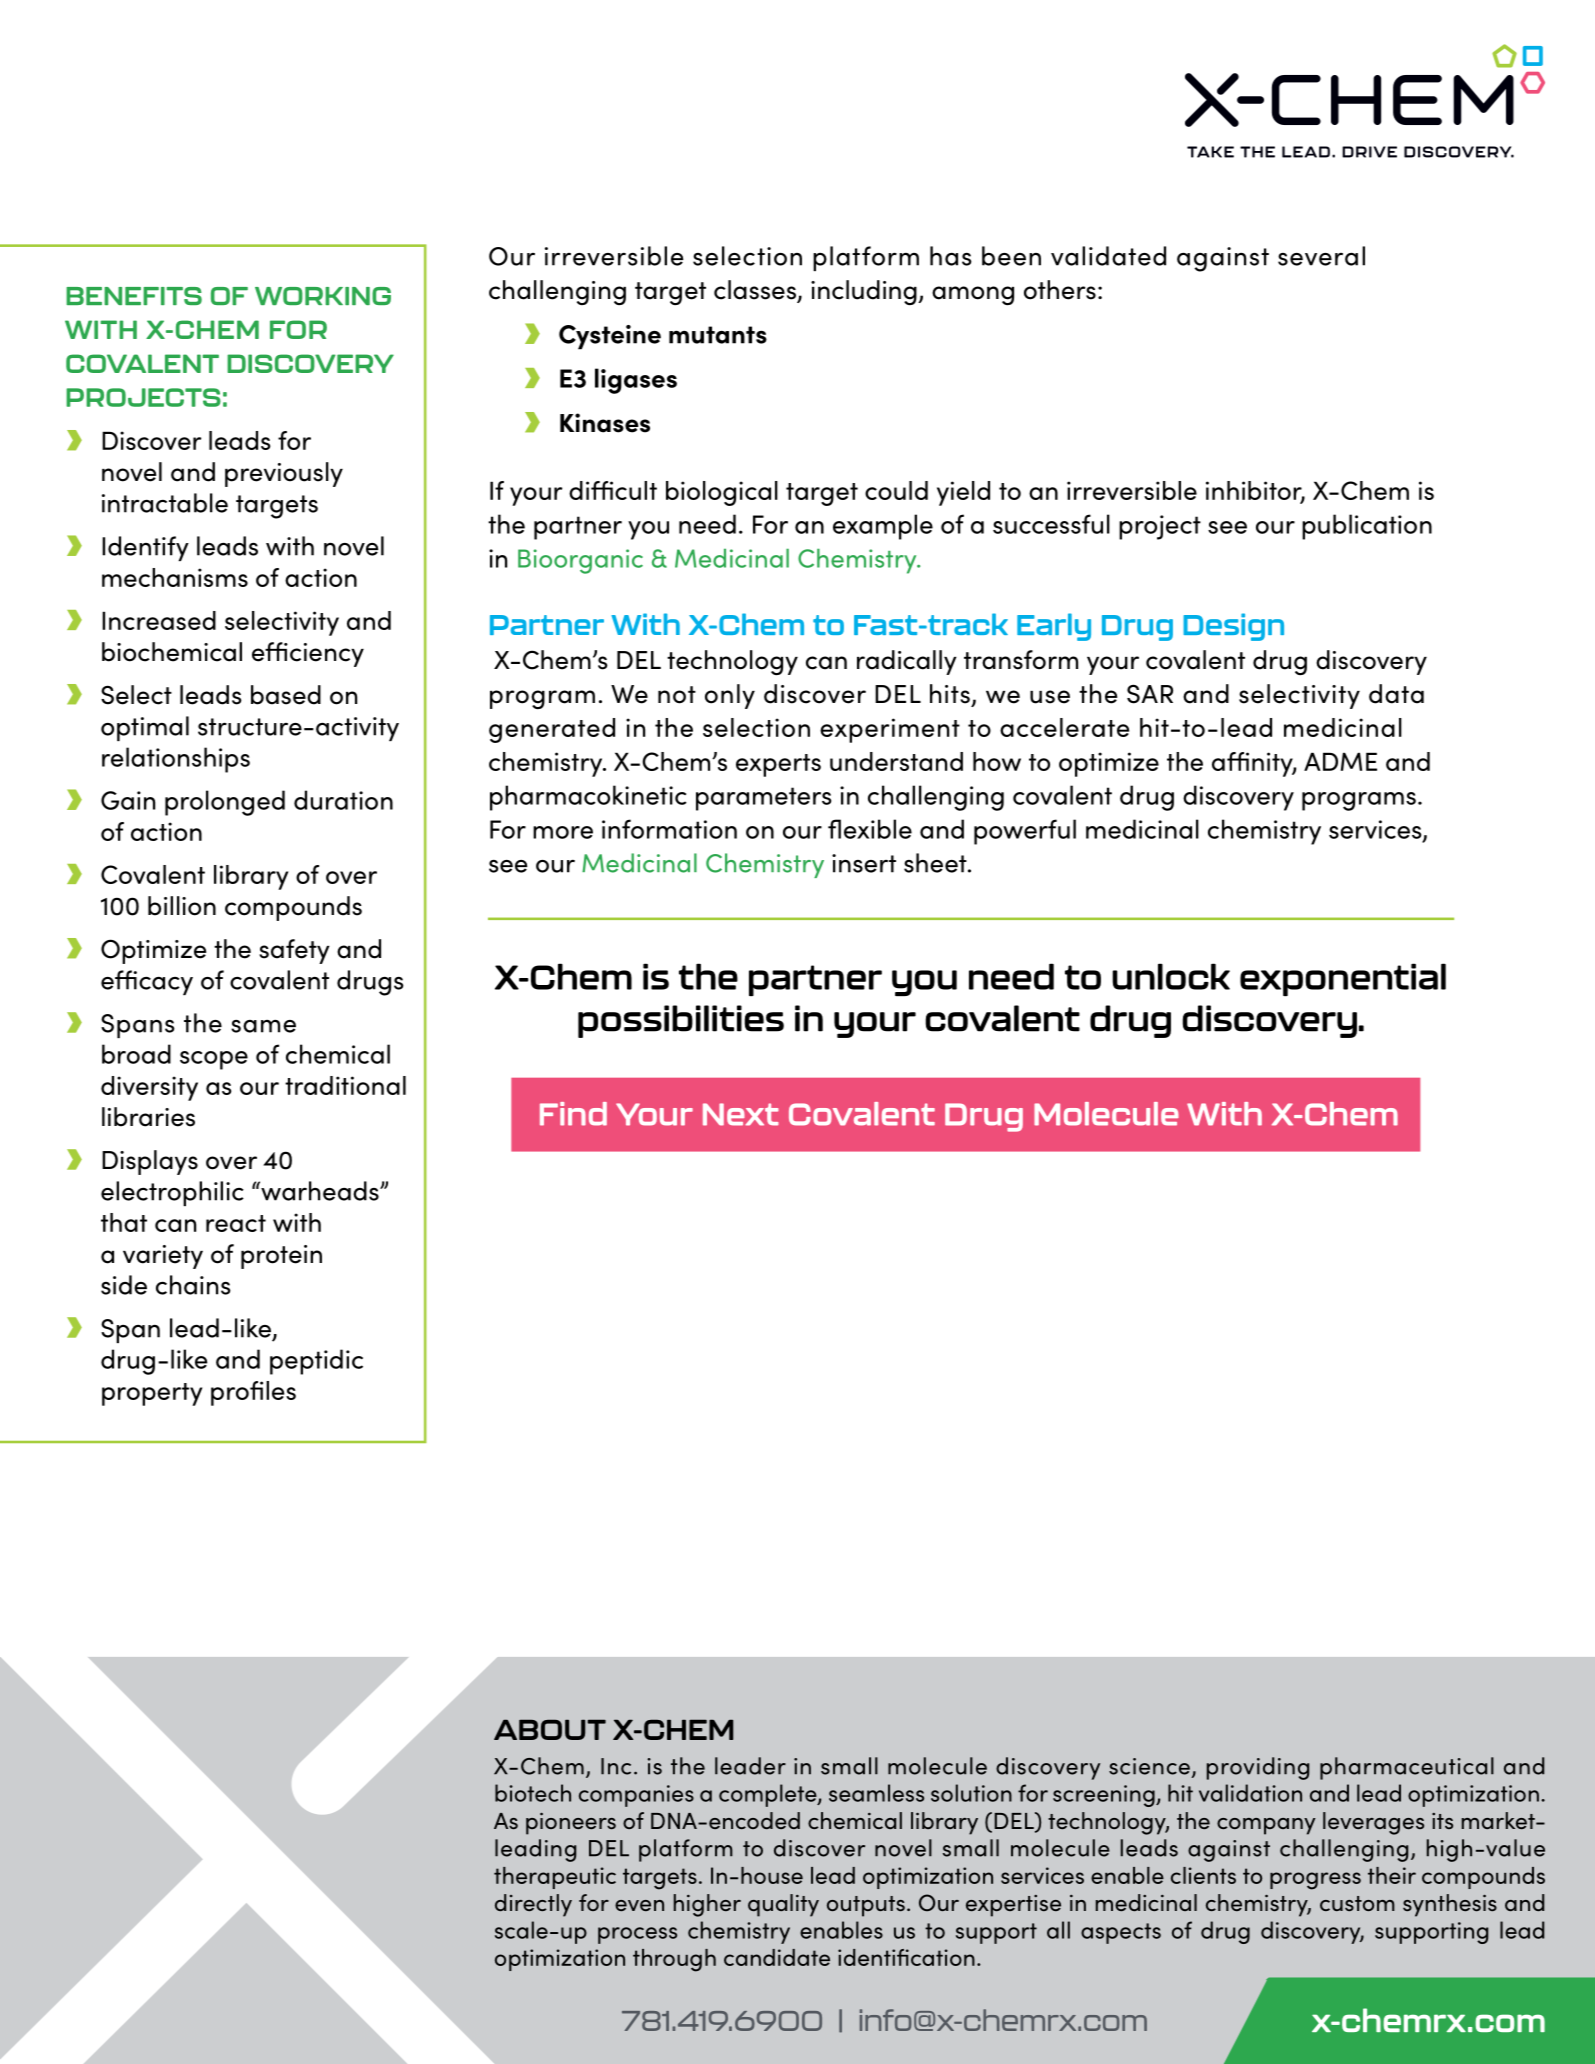  I want to click on traditional, so click(345, 1085).
